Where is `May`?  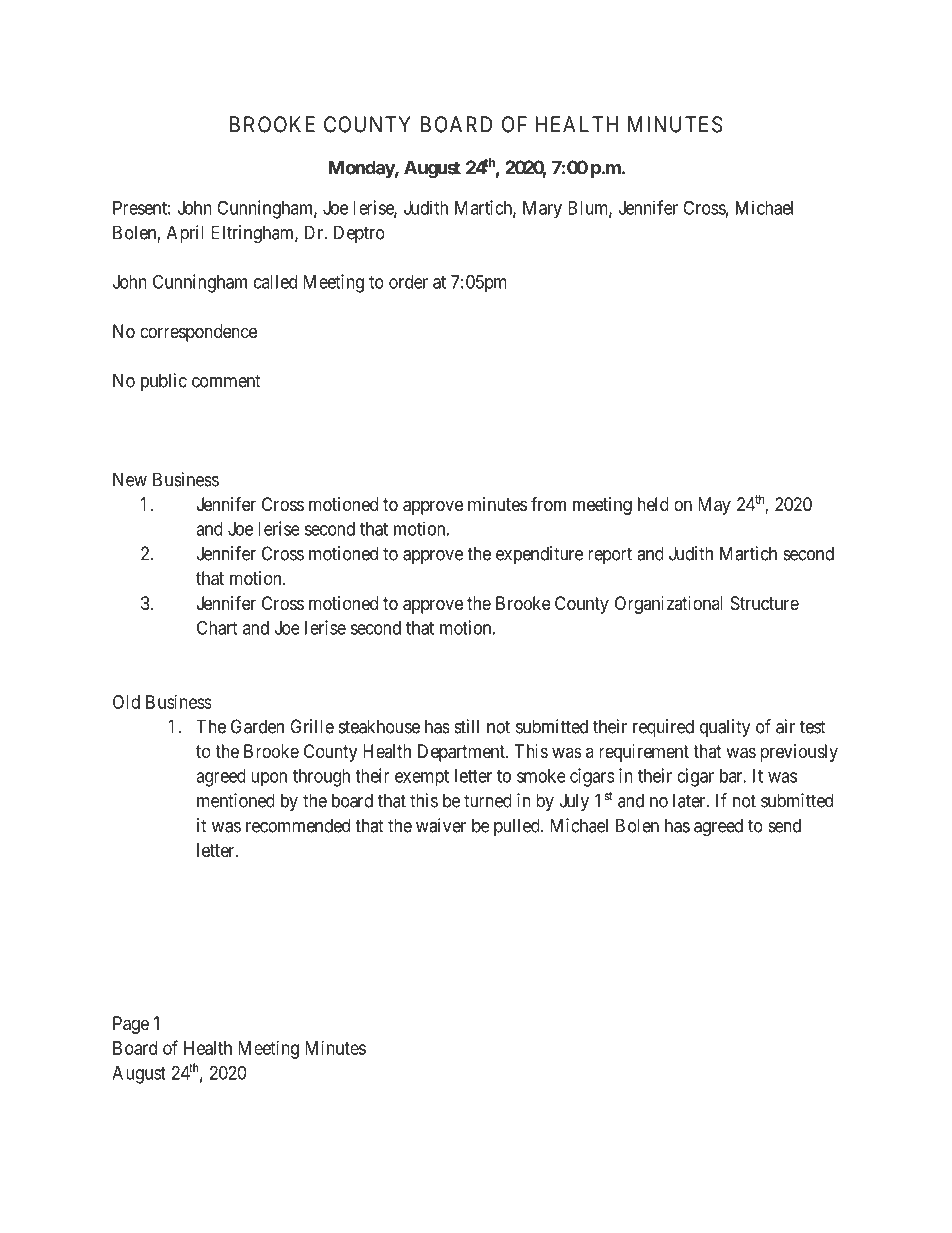 May is located at coordinates (714, 506).
